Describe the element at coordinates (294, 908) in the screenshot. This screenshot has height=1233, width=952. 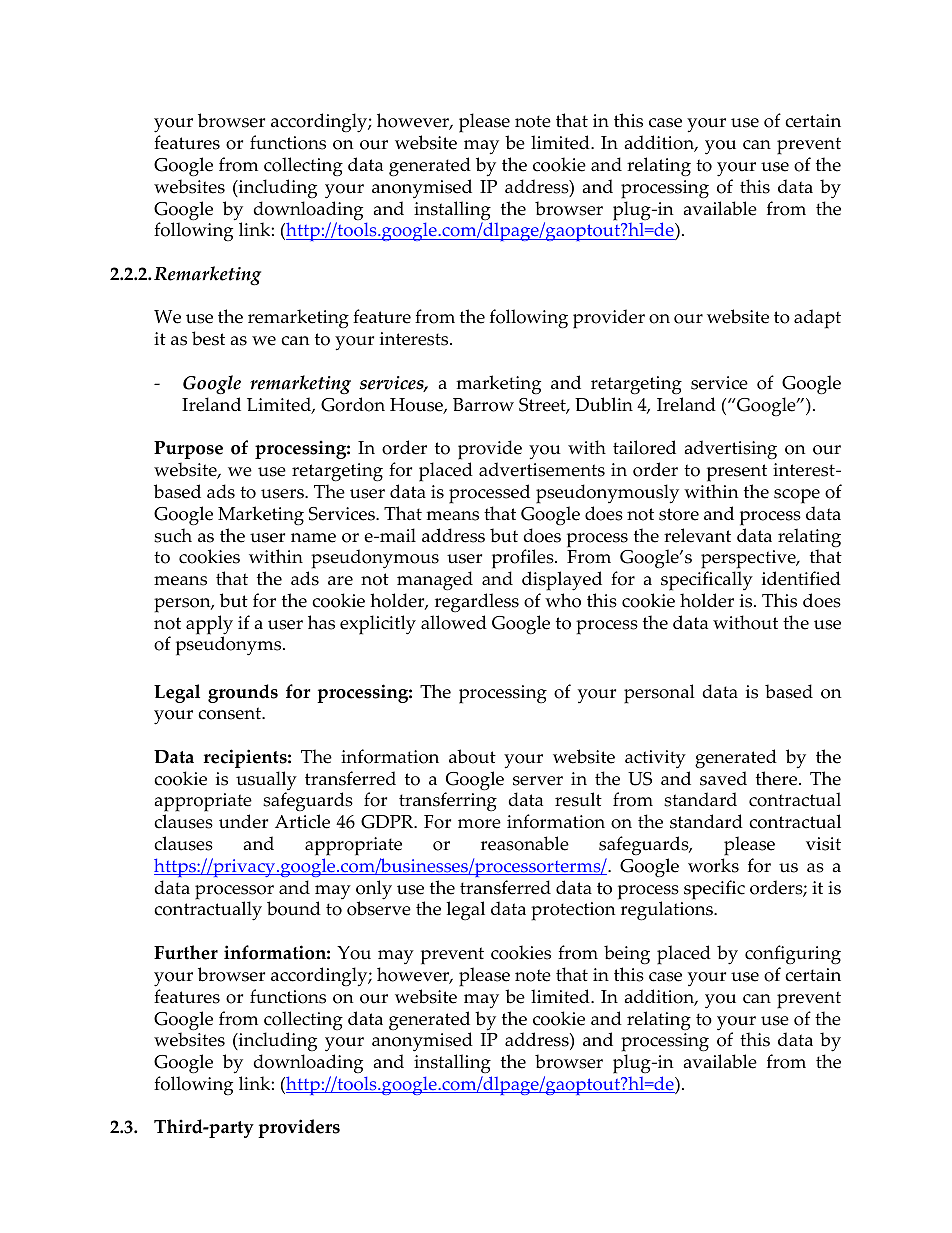
I see `bound` at that location.
